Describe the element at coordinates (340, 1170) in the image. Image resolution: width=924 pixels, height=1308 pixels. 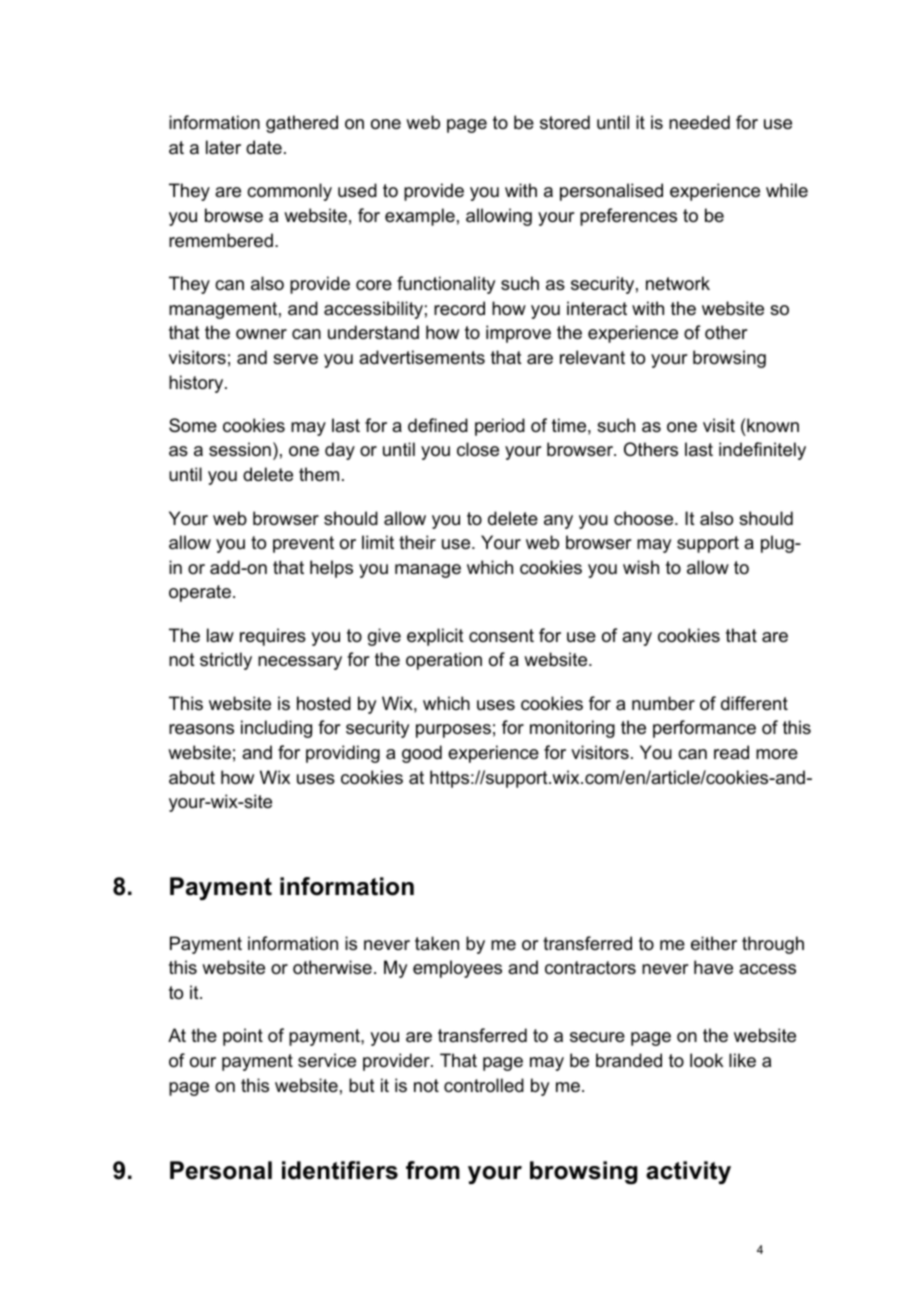
I see `identifiers` at that location.
